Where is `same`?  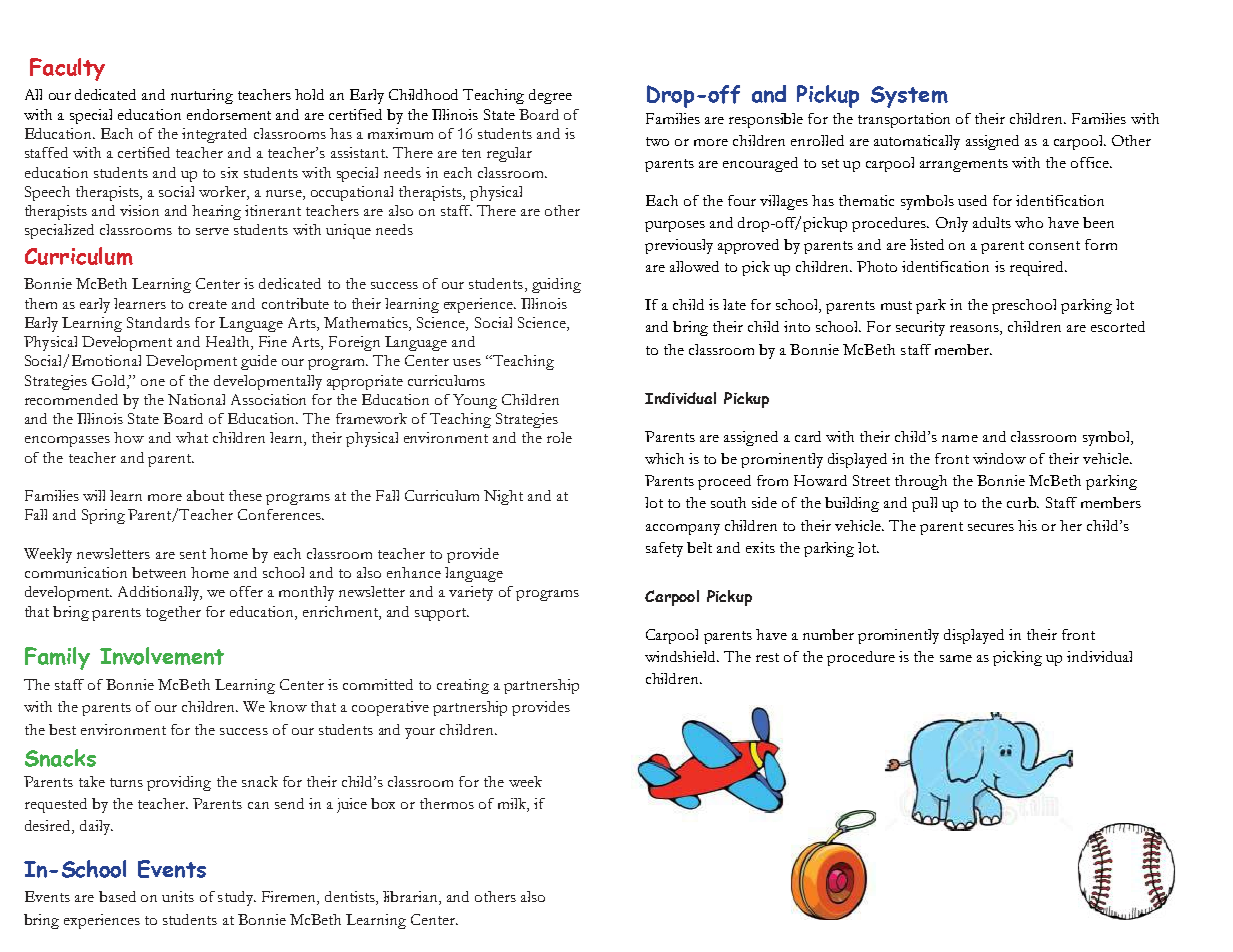 same is located at coordinates (956, 658).
